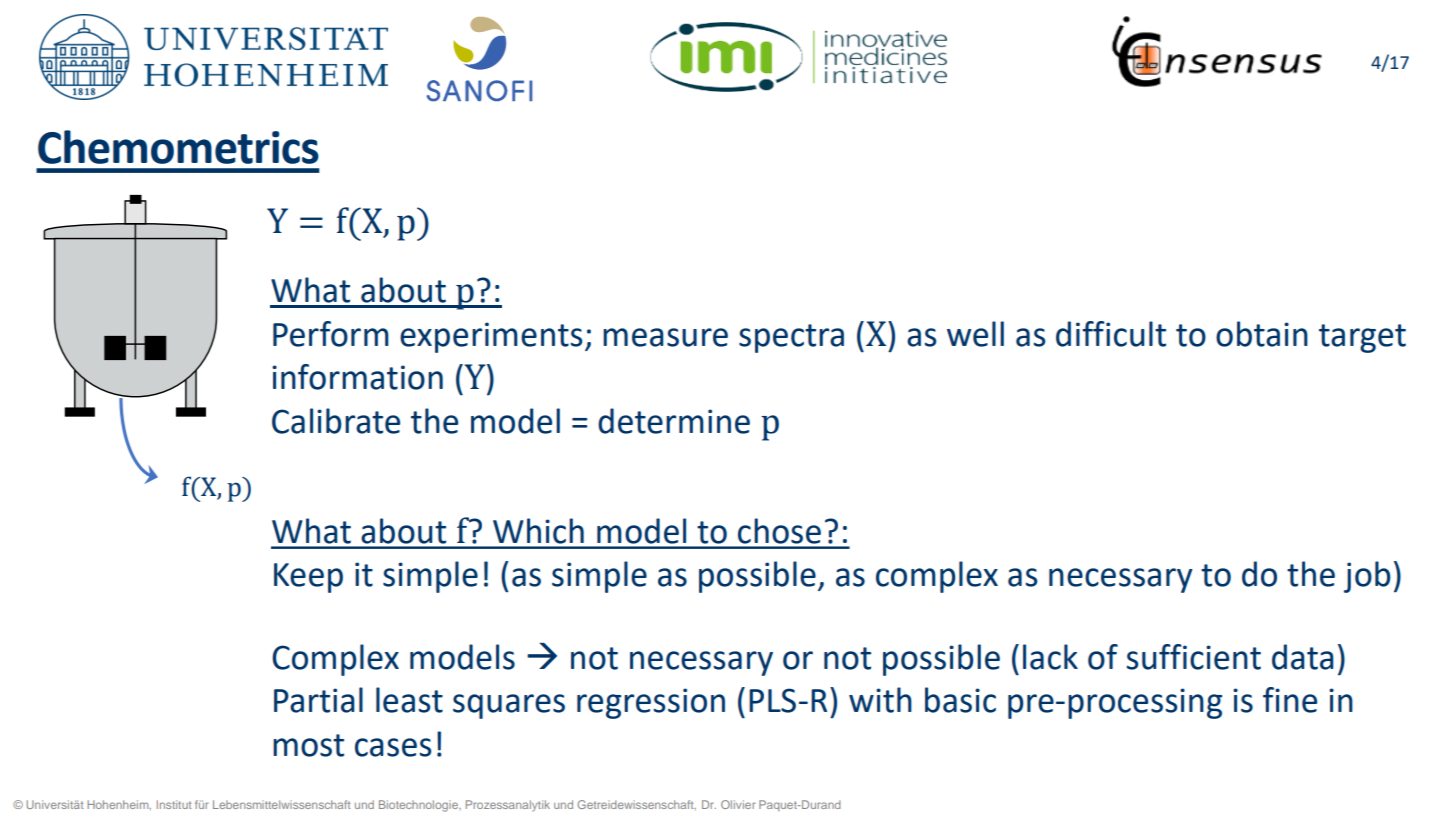 This screenshot has height=819, width=1456. I want to click on Chemometrics, so click(178, 147).
